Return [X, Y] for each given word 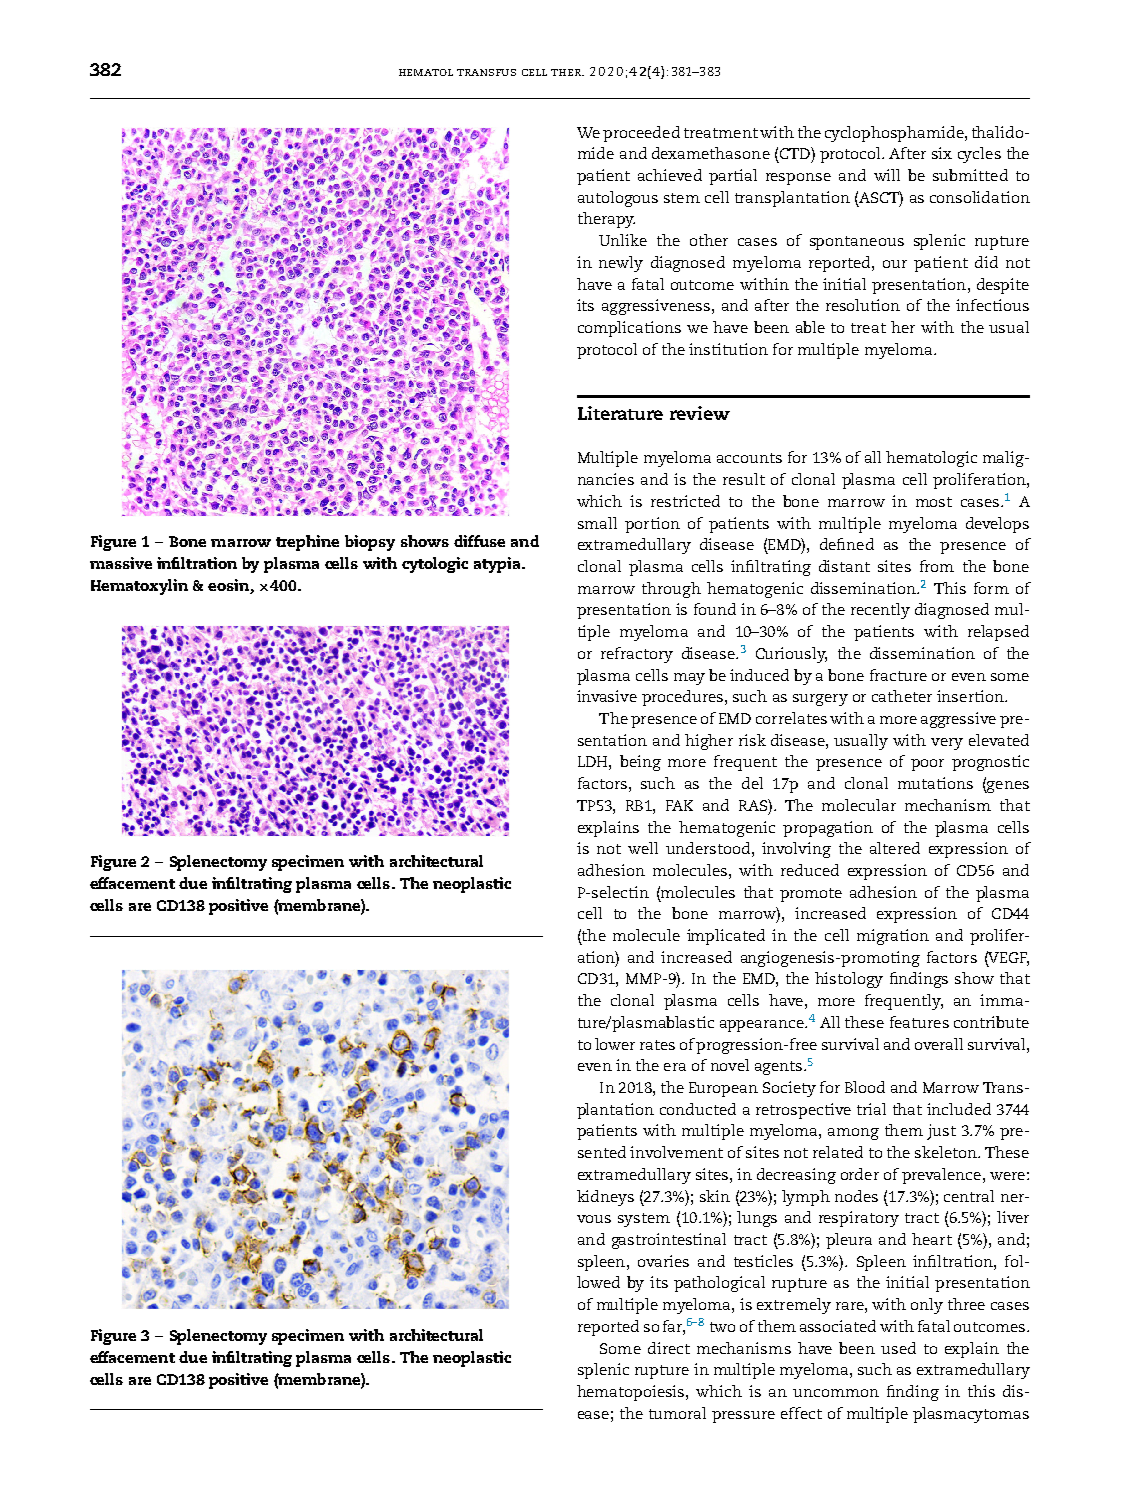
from [937, 566]
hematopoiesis [632, 1393]
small [597, 523]
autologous [618, 199]
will [887, 175]
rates [657, 1045]
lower [615, 1044]
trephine [307, 543]
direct [669, 1348]
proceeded [641, 134]
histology [849, 980]
